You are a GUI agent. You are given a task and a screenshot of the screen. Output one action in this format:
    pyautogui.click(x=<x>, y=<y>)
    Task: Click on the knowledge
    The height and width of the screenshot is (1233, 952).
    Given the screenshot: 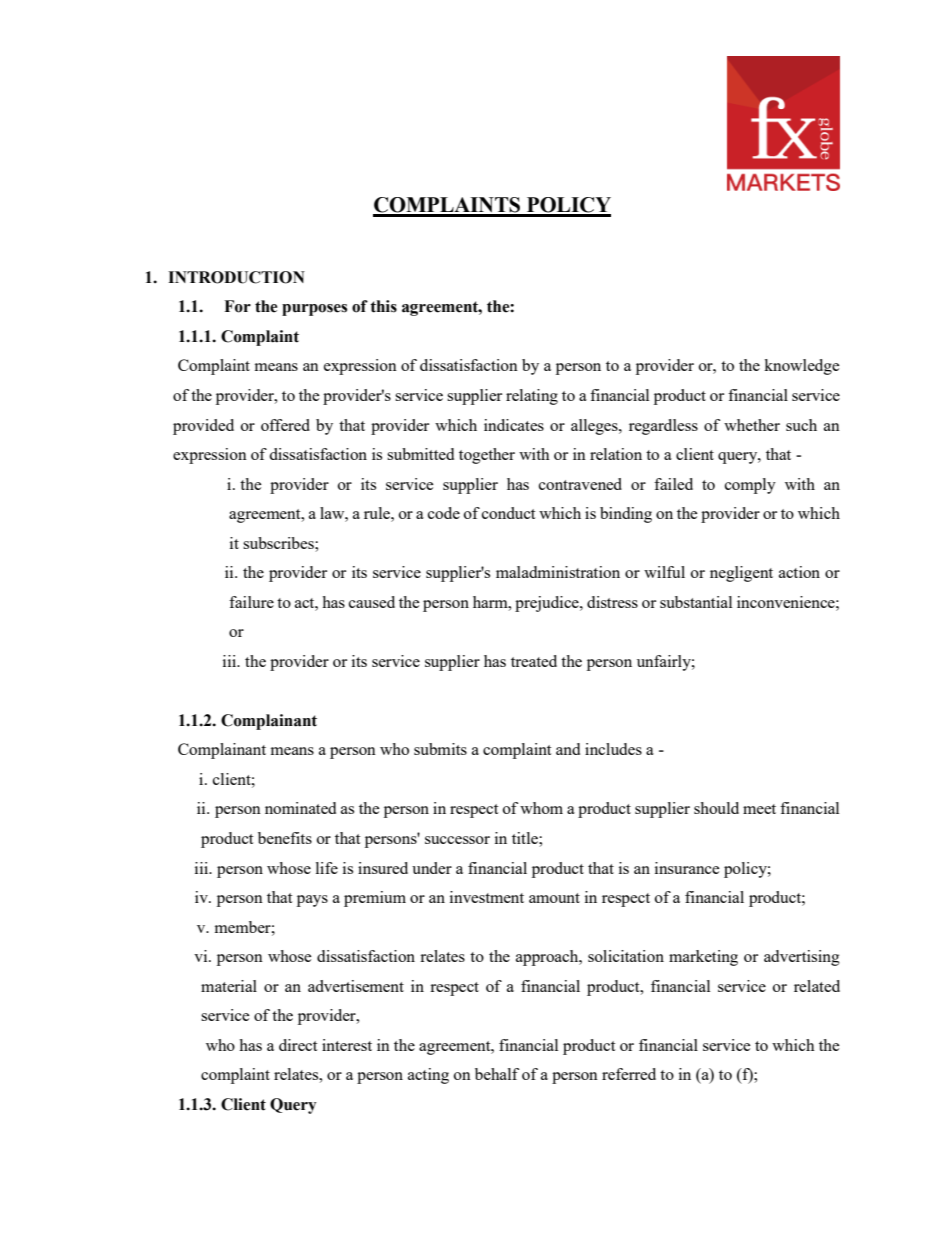 What is the action you would take?
    pyautogui.click(x=802, y=367)
